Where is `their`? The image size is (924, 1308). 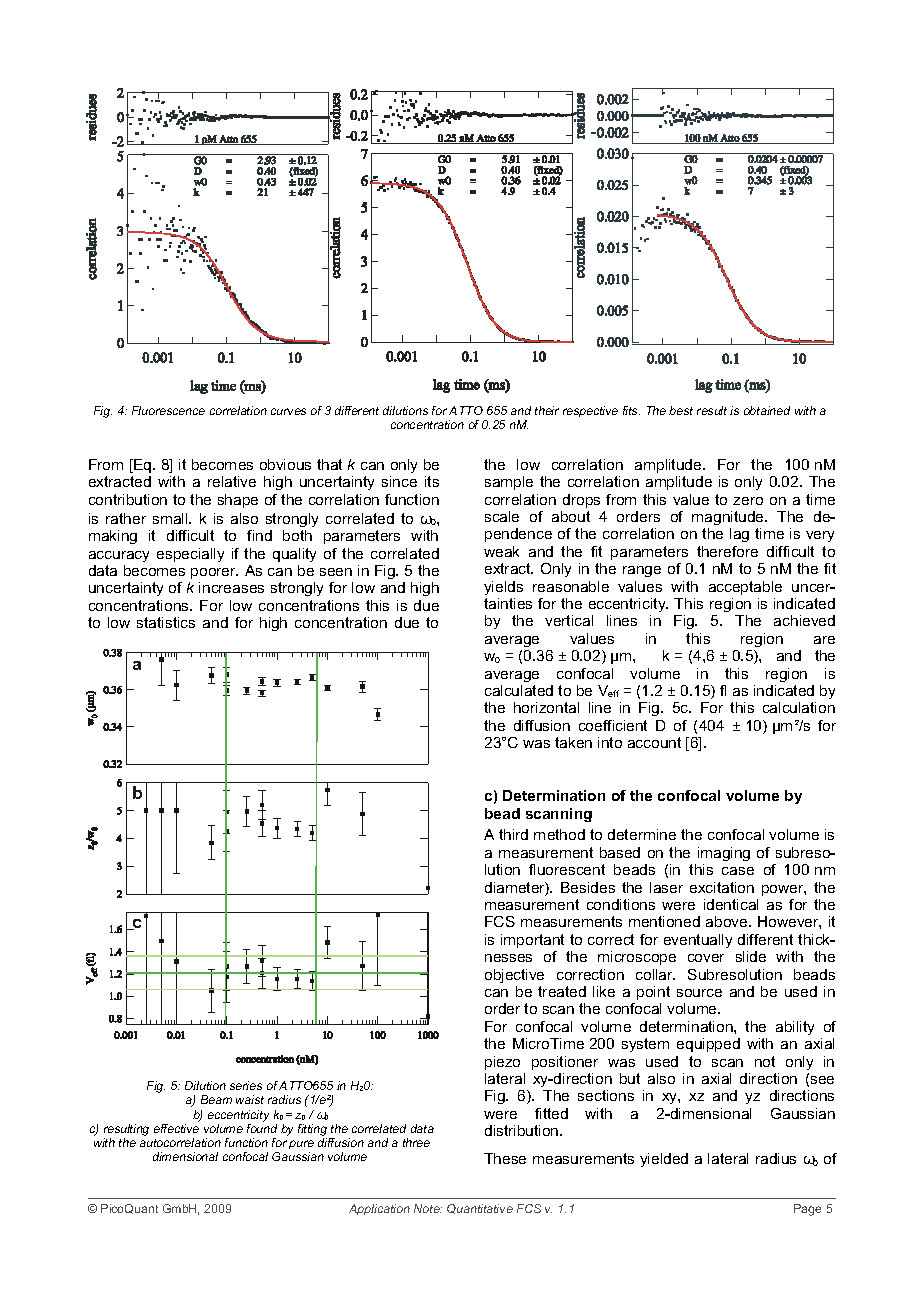
their is located at coordinates (547, 410).
